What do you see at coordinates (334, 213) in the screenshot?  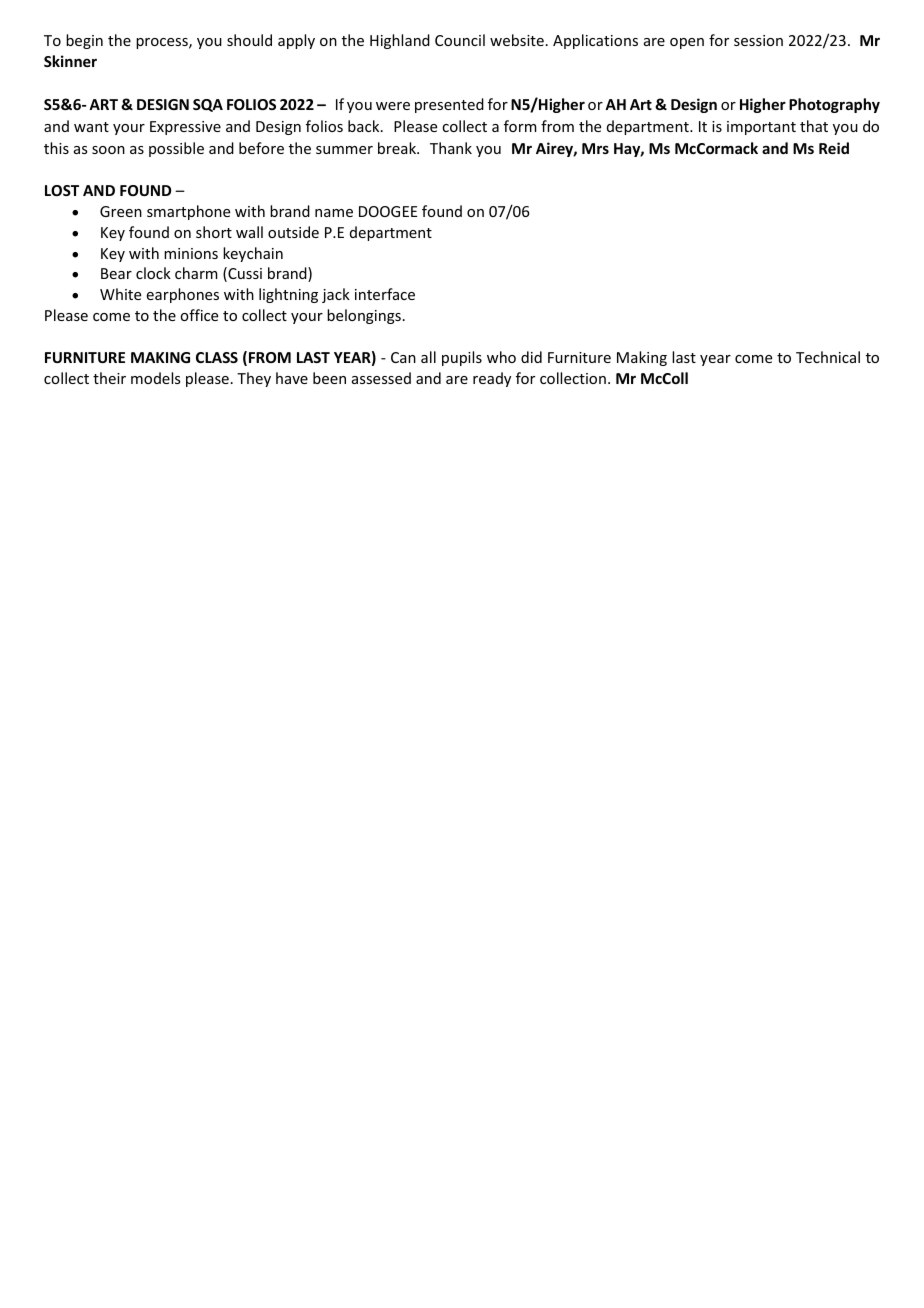 I see `name` at bounding box center [334, 213].
